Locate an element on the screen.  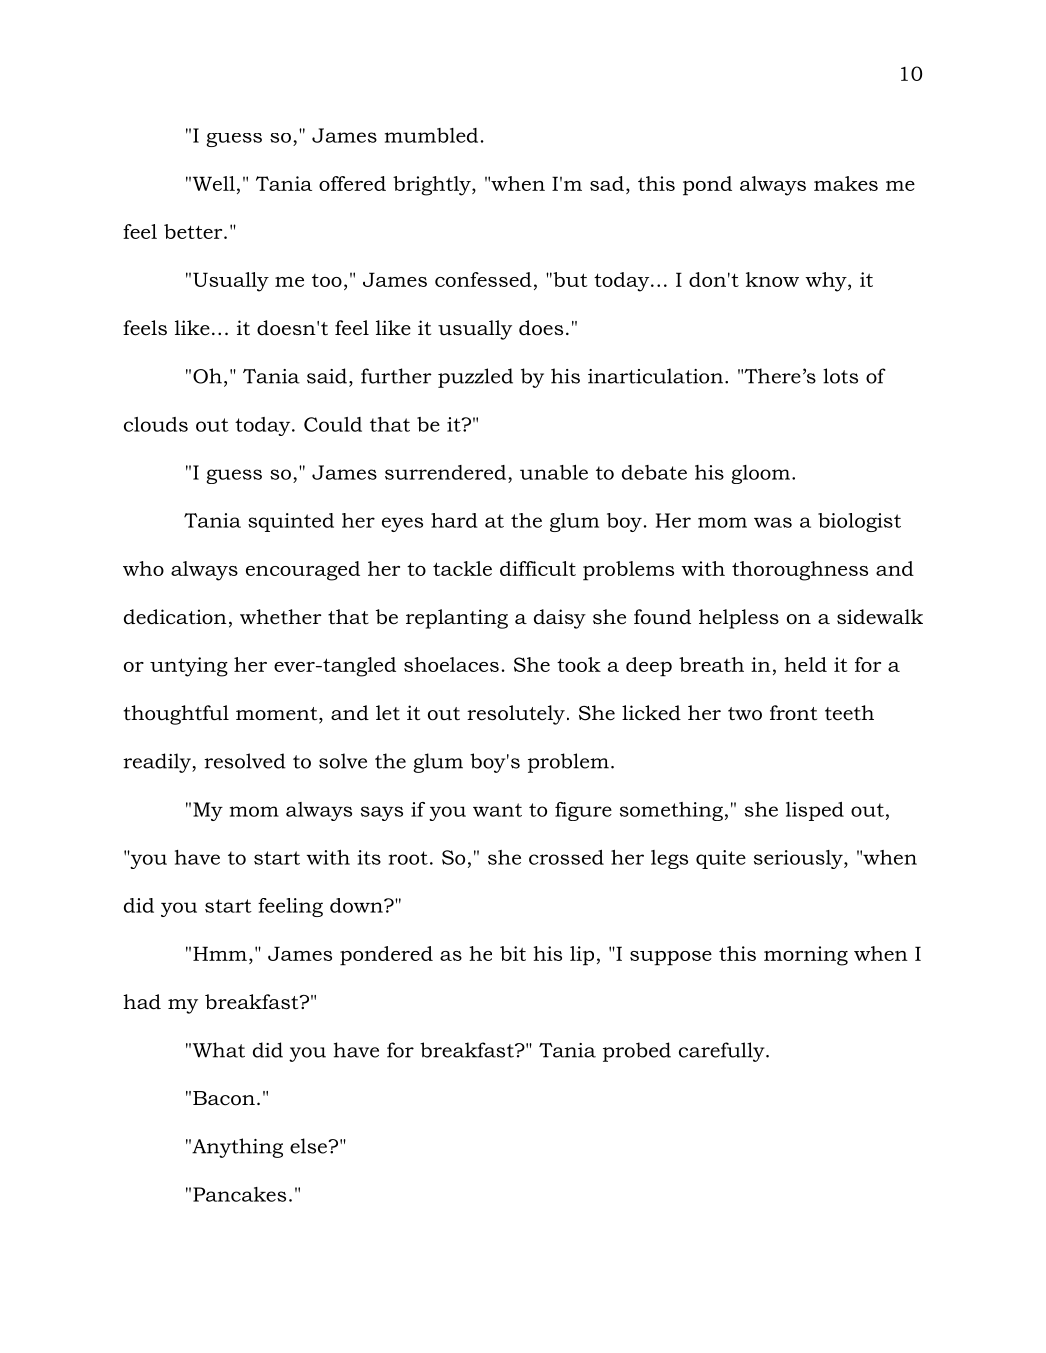
makes is located at coordinates (846, 183).
